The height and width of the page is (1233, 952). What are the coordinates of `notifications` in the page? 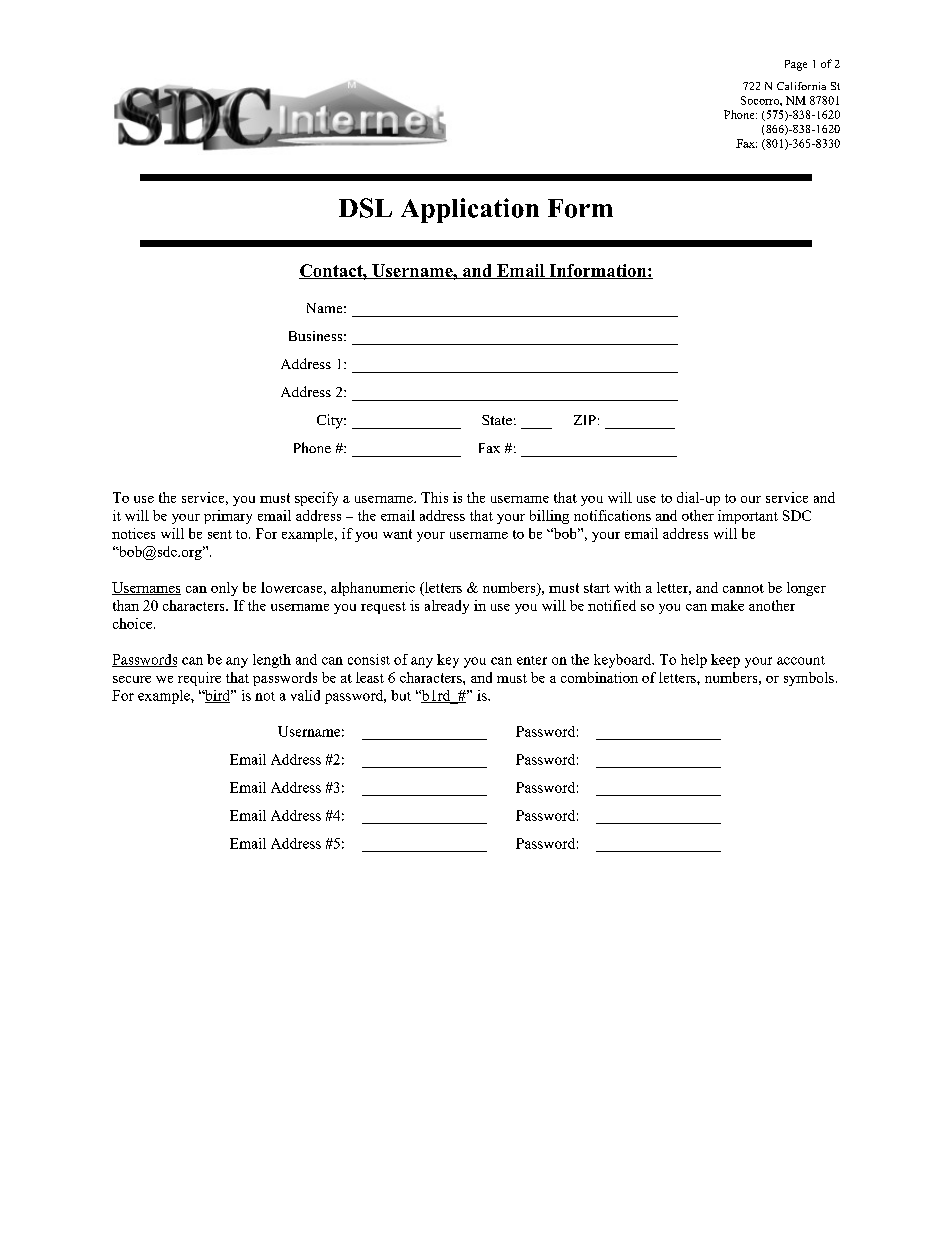 It's located at (612, 515).
